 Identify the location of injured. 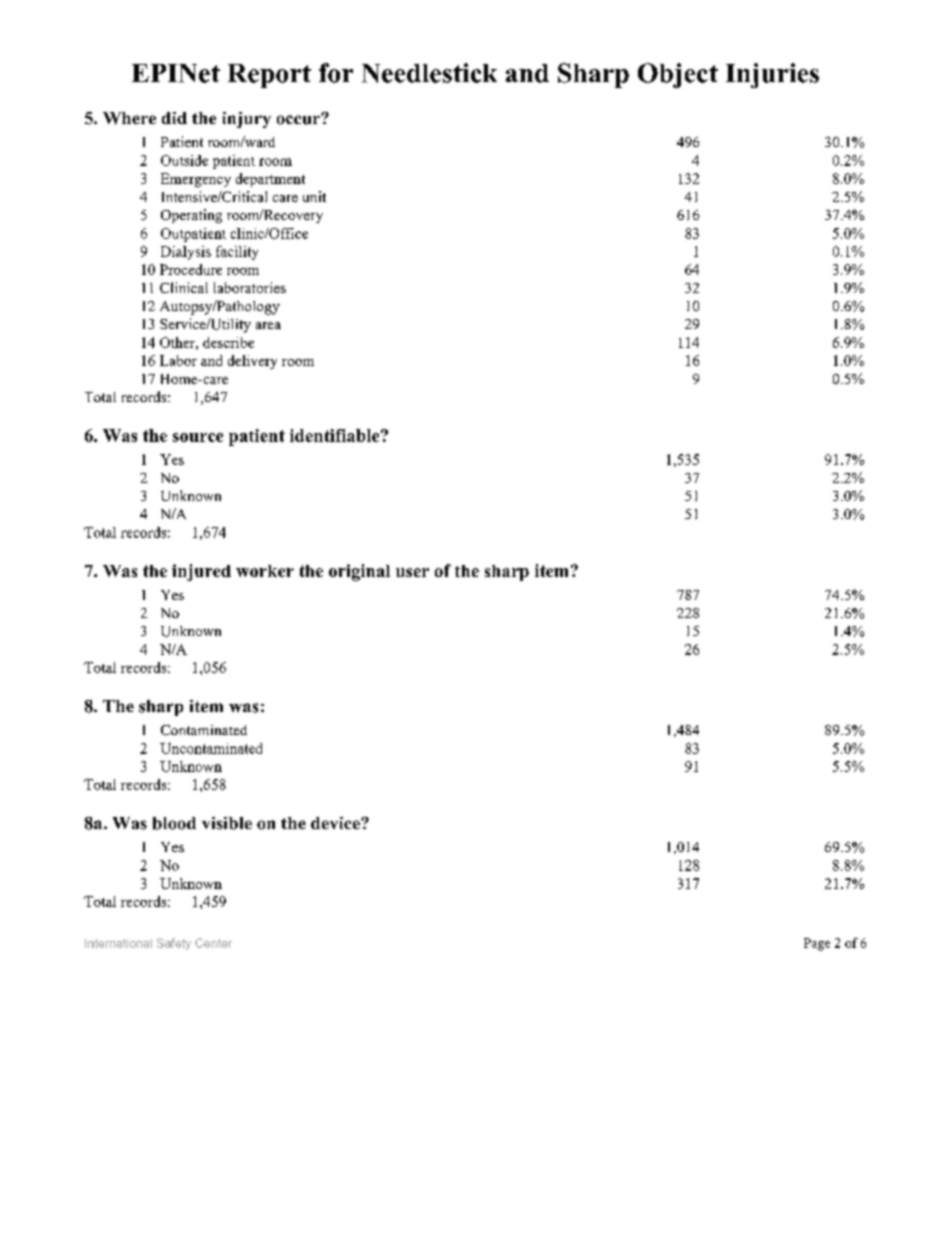
(201, 572).
